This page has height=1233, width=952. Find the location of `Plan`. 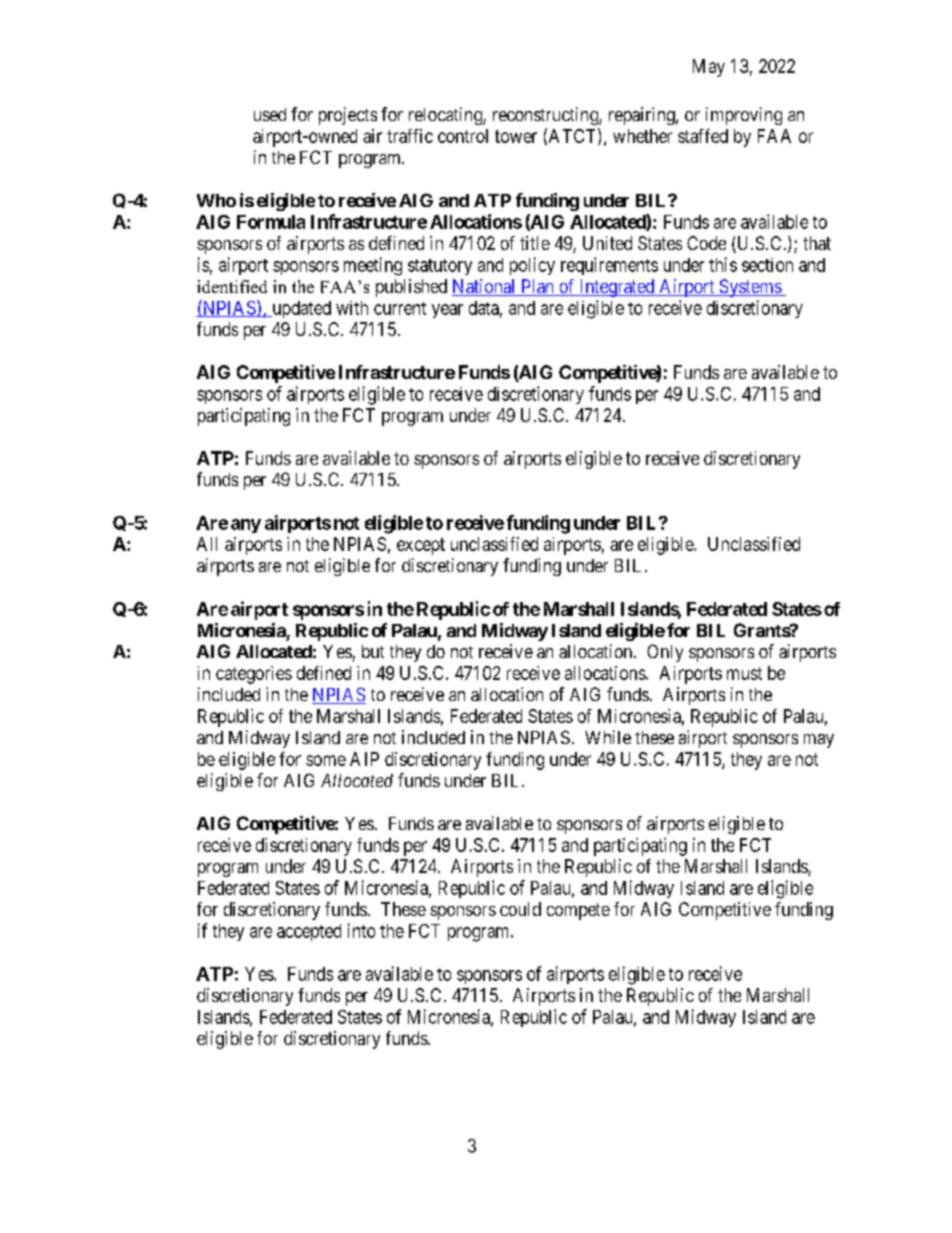

Plan is located at coordinates (537, 287).
